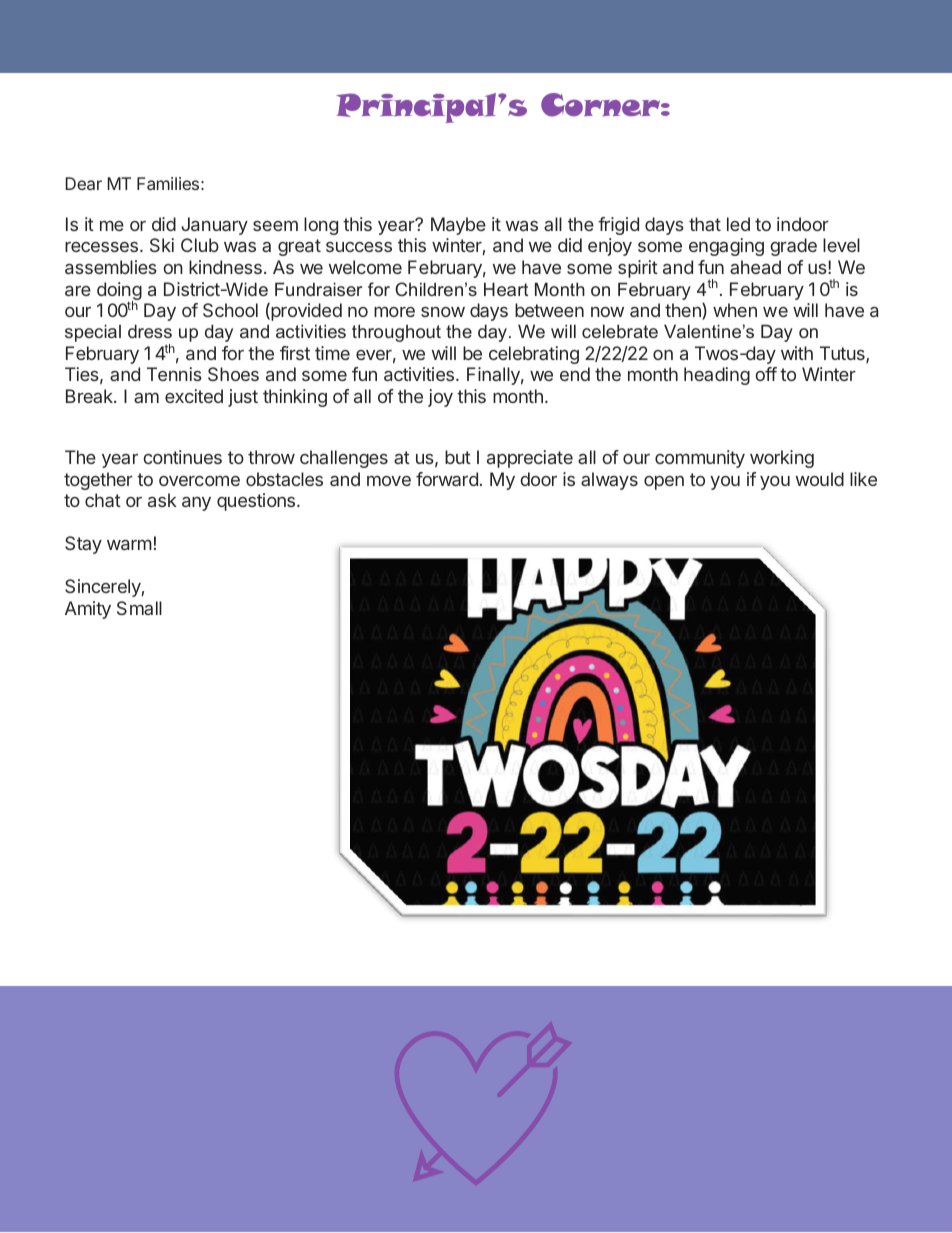 The image size is (952, 1233). Describe the element at coordinates (458, 226) in the document. I see `Maybe` at that location.
